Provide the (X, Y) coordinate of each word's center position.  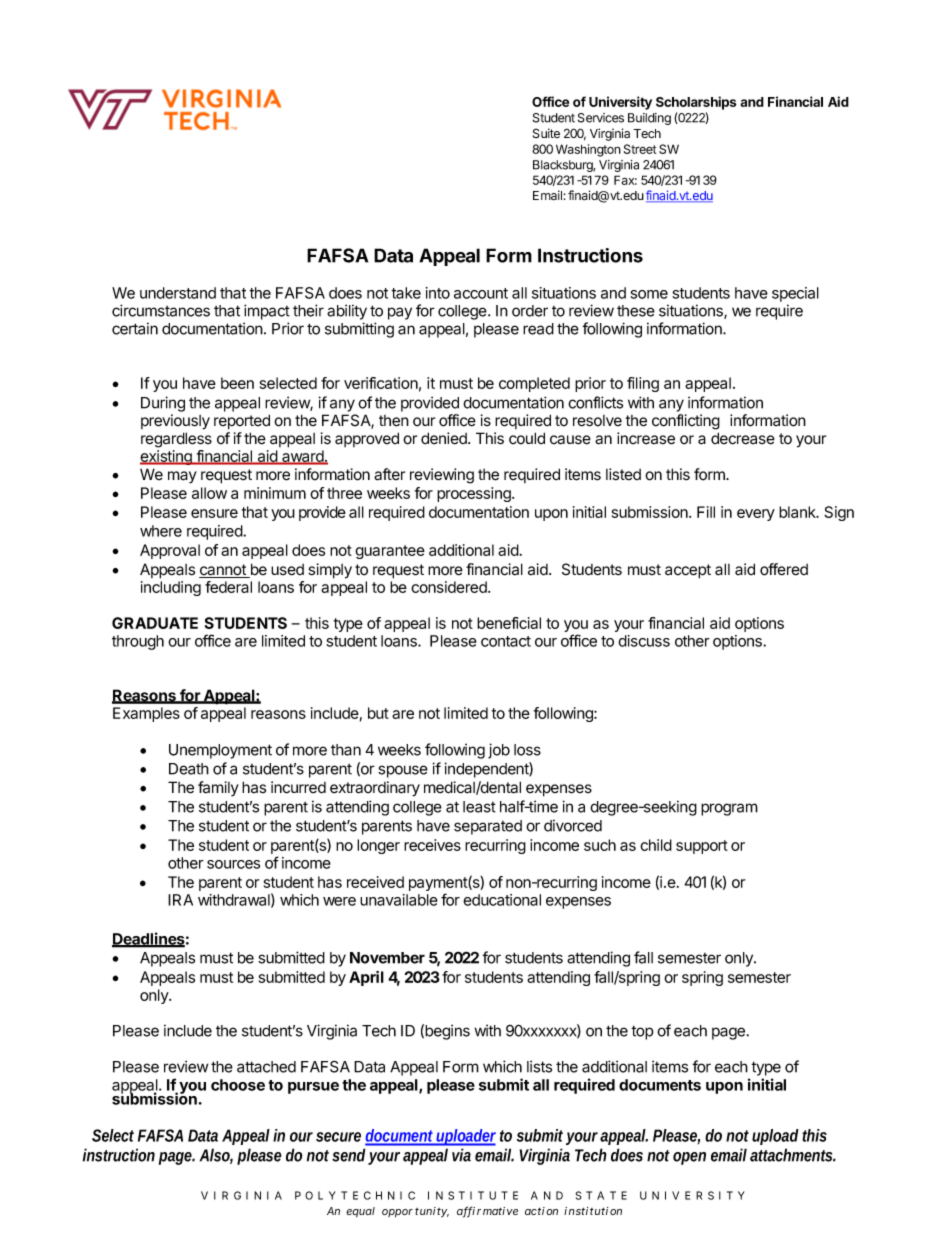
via (461, 1155)
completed (534, 384)
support (702, 847)
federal (228, 587)
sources (233, 864)
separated (488, 827)
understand (178, 293)
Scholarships (696, 103)
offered (784, 569)
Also (216, 1156)
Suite (546, 133)
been (237, 383)
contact (506, 641)
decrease (743, 438)
